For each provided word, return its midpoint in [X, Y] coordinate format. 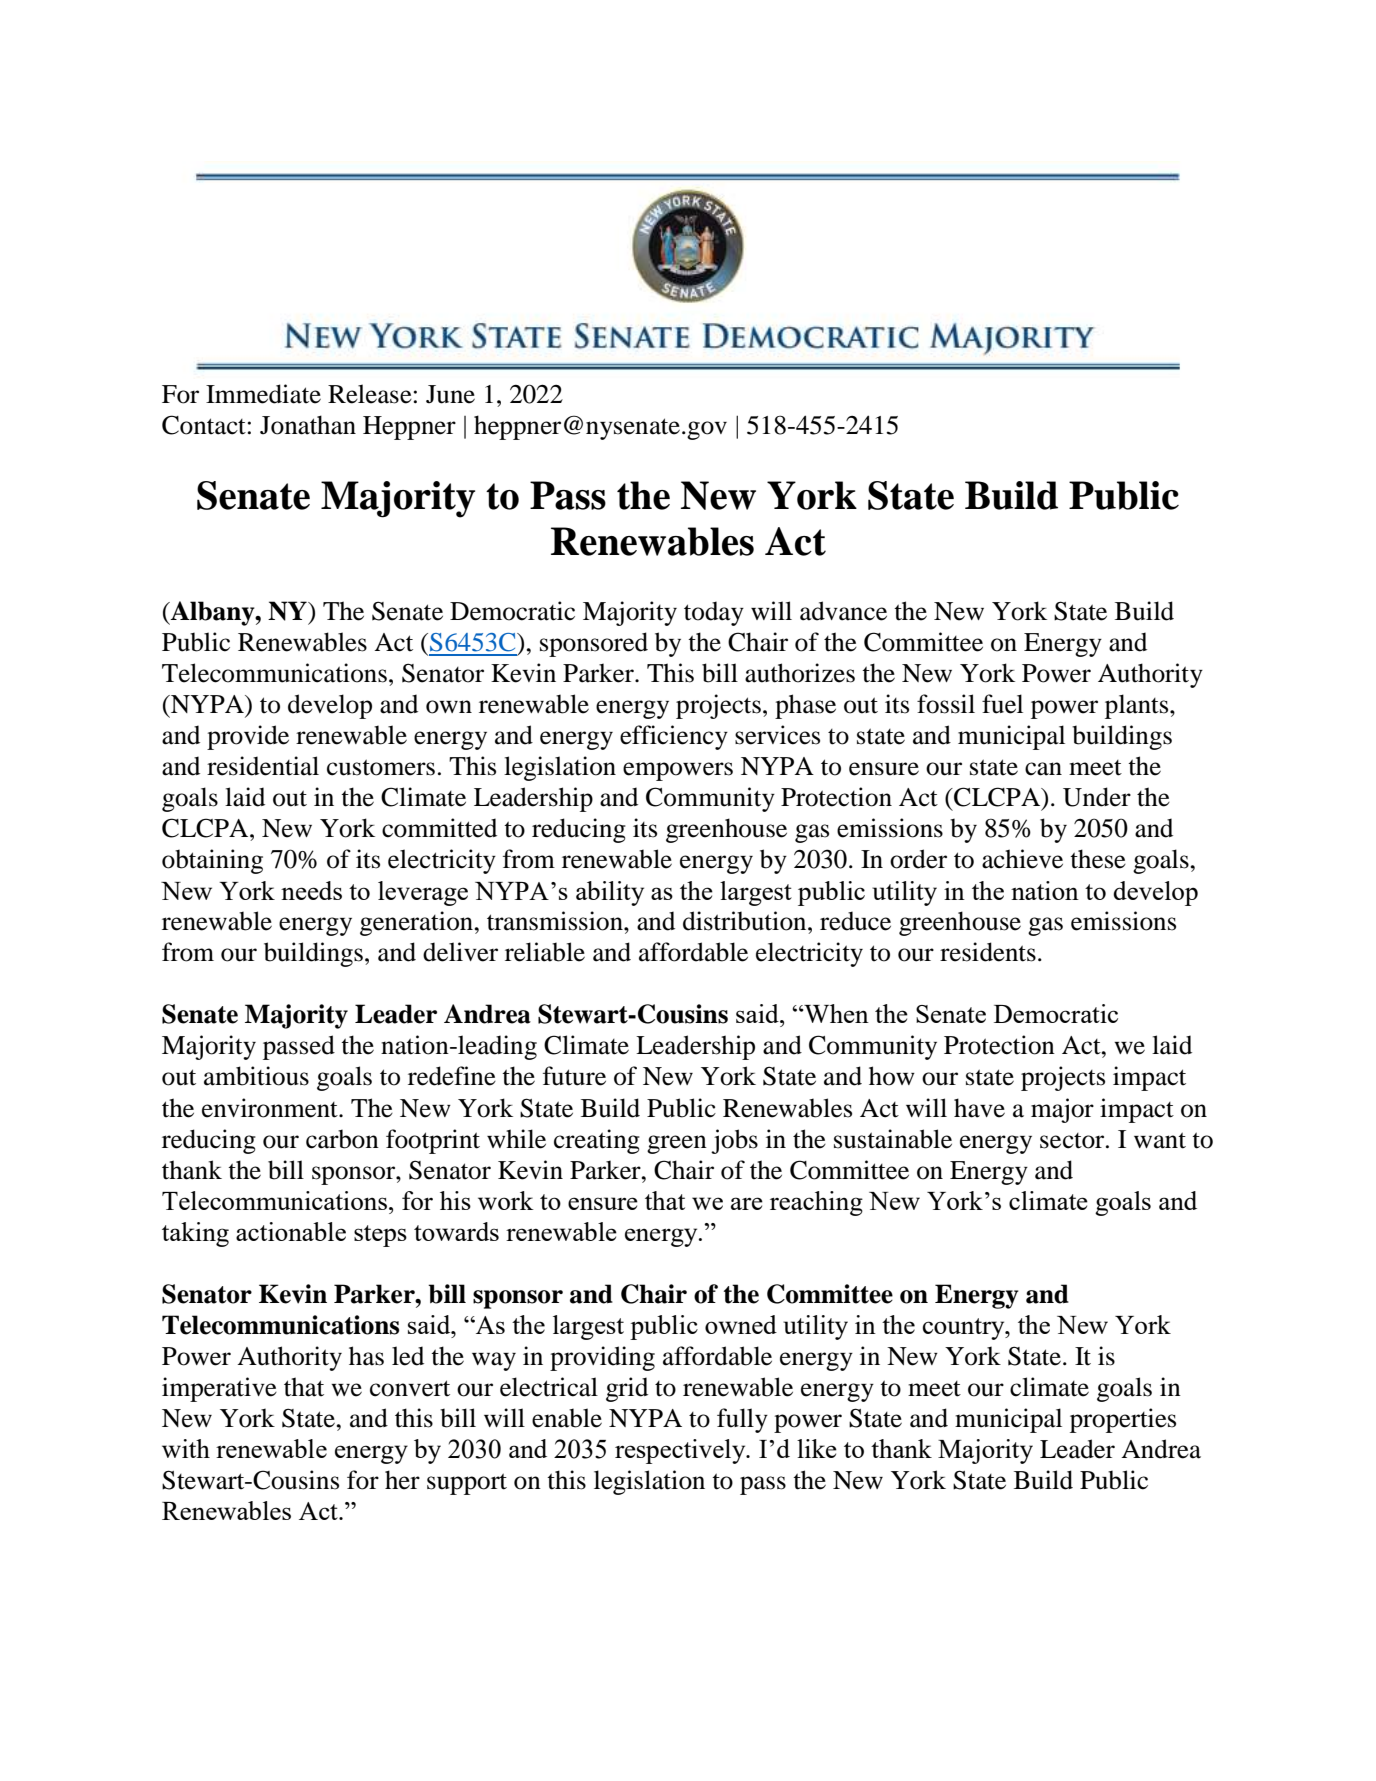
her [402, 1480]
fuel [1002, 704]
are [747, 1203]
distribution [746, 921]
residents [988, 952]
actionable [291, 1231]
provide [248, 737]
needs [311, 890]
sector [1073, 1141]
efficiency [674, 737]
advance [843, 611]
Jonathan [308, 425]
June [450, 394]
